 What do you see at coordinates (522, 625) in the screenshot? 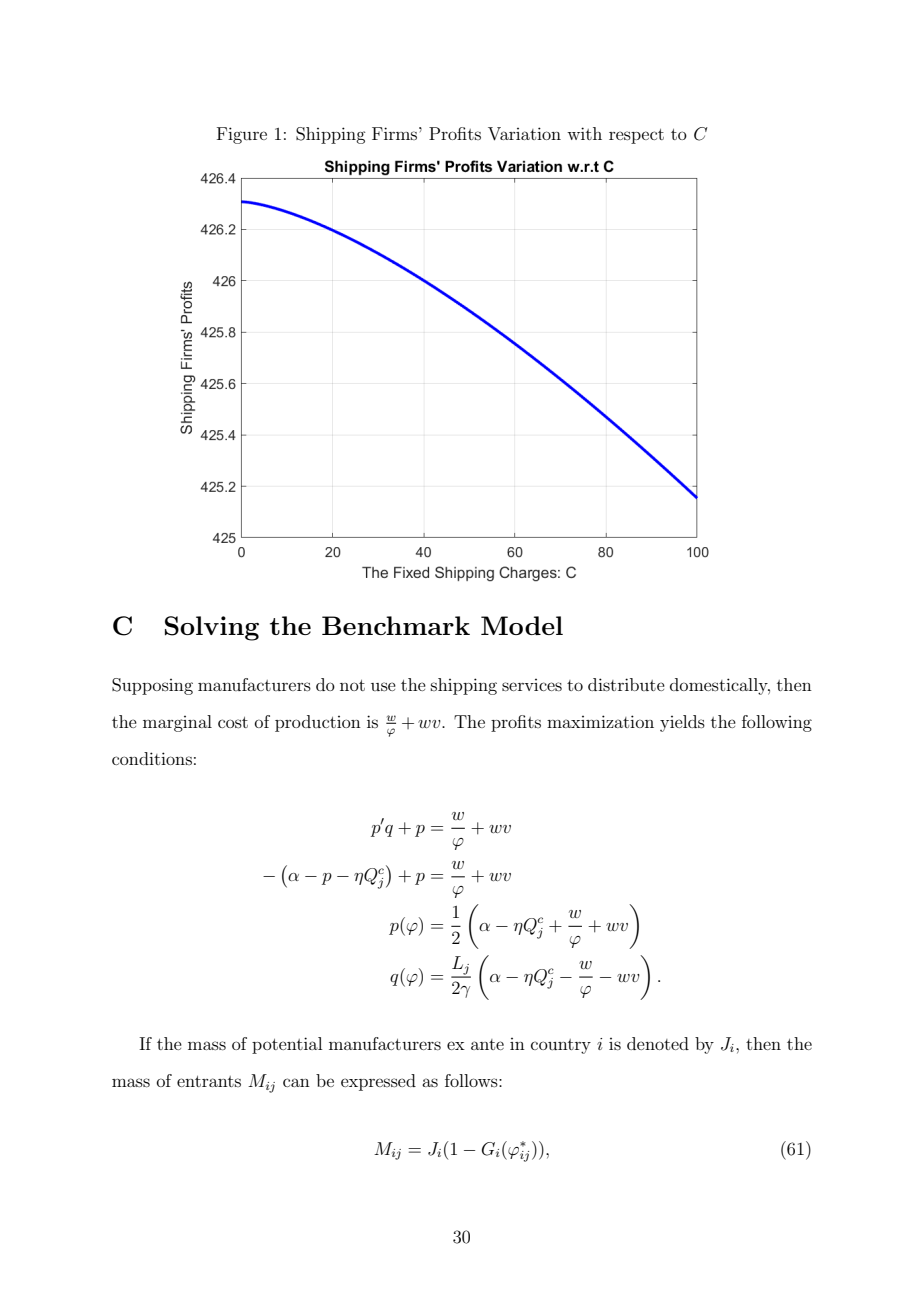
I see `Model` at bounding box center [522, 625].
